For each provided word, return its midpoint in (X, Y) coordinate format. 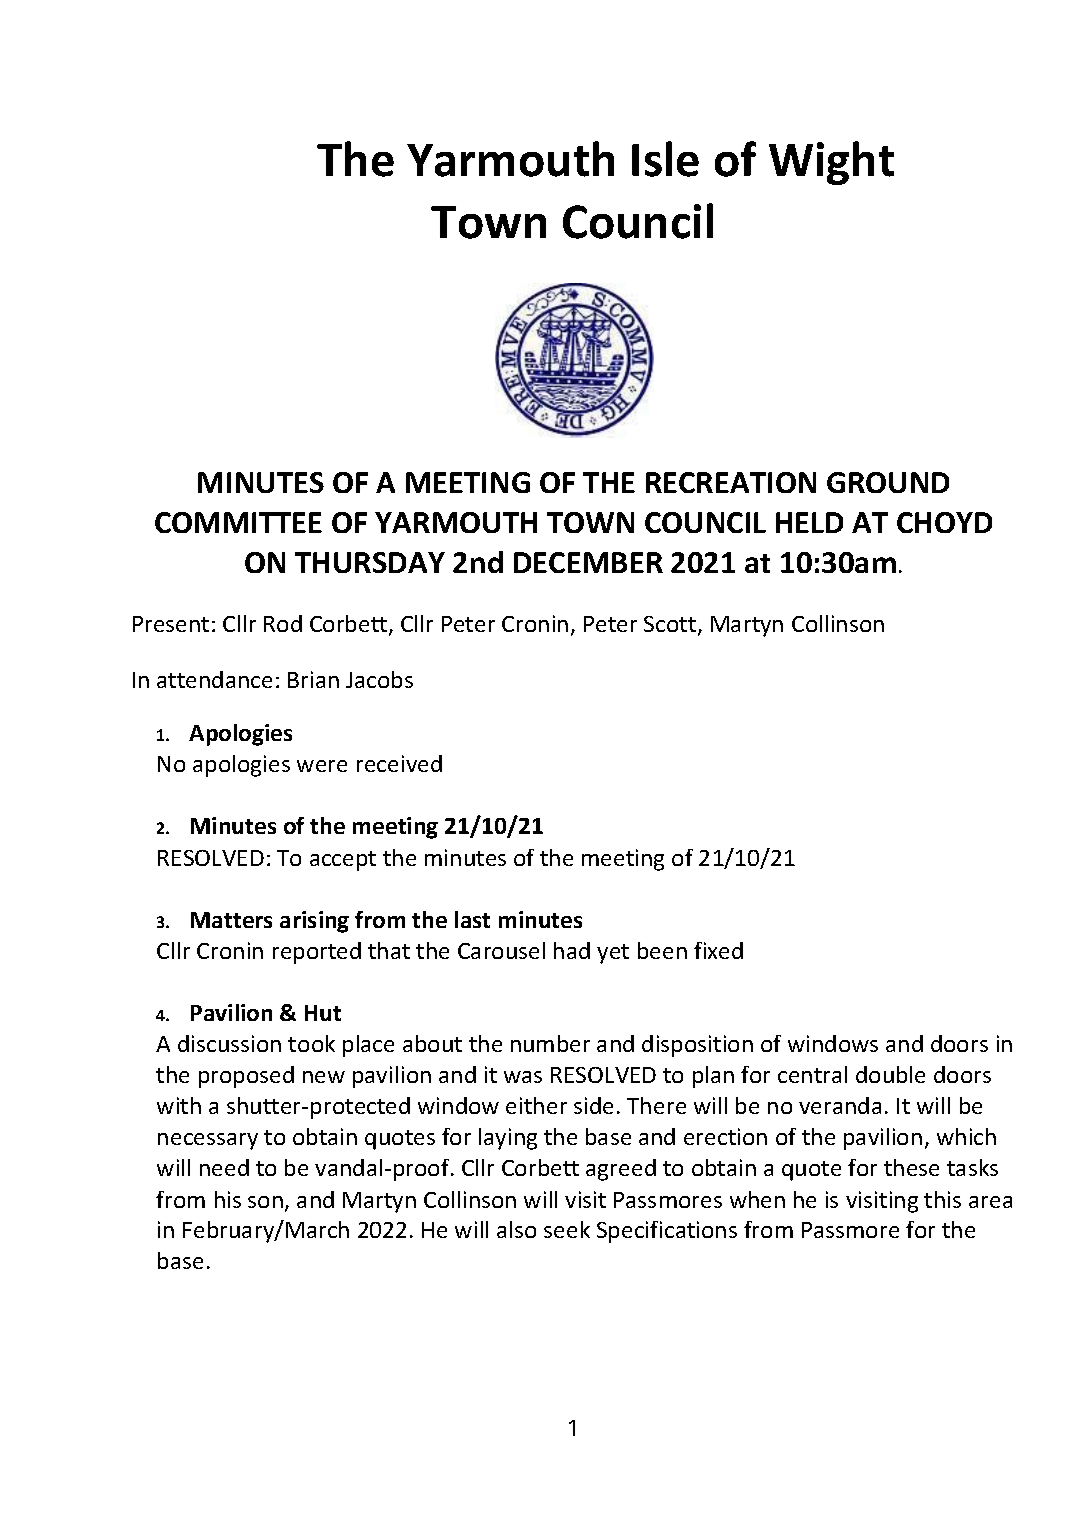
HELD (809, 522)
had (572, 950)
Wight (831, 163)
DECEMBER (588, 562)
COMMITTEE (238, 522)
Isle (665, 159)
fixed (718, 950)
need (224, 1167)
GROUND (888, 482)
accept (343, 861)
